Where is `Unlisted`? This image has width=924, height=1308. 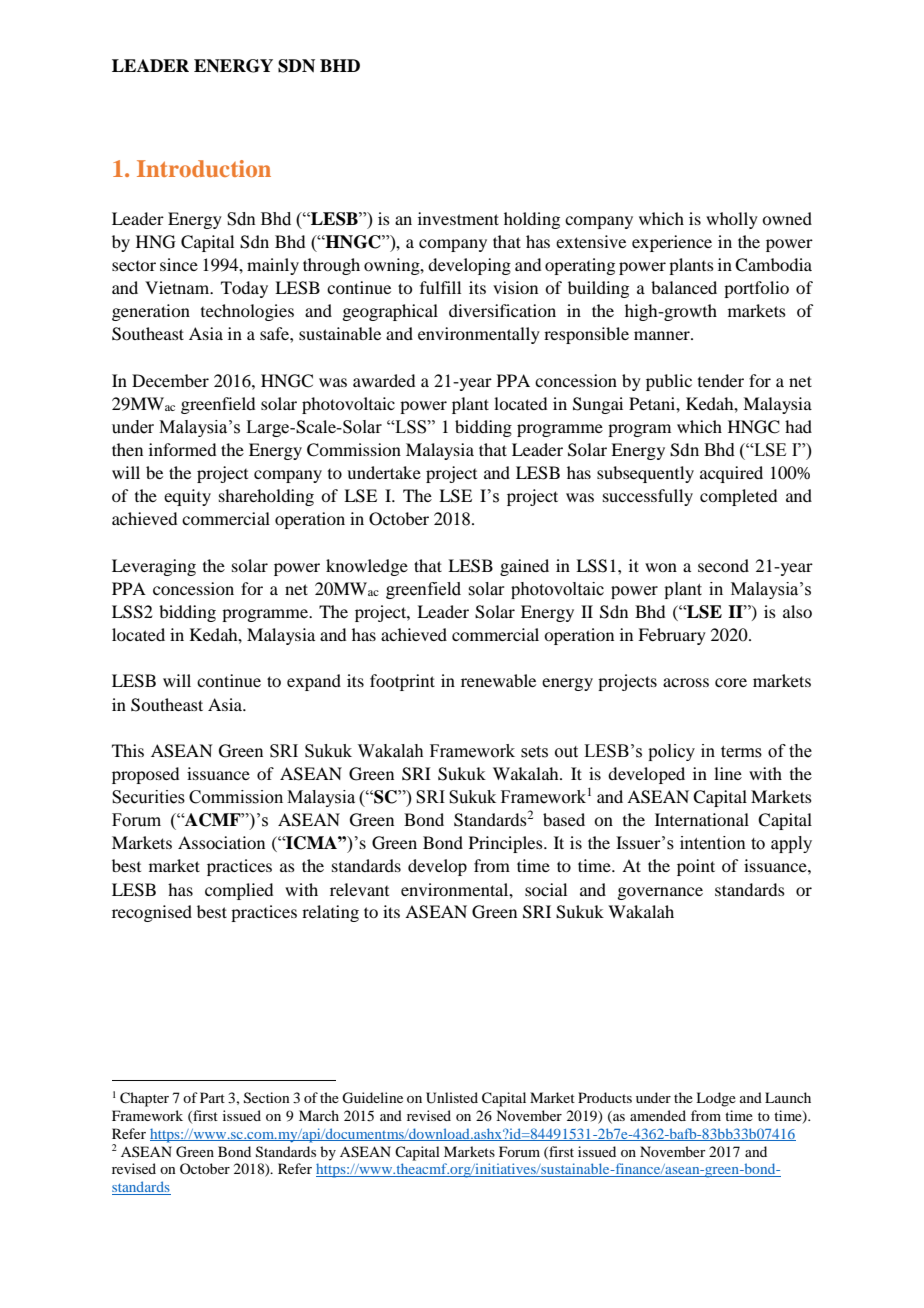
Unlisted is located at coordinates (452, 1098).
